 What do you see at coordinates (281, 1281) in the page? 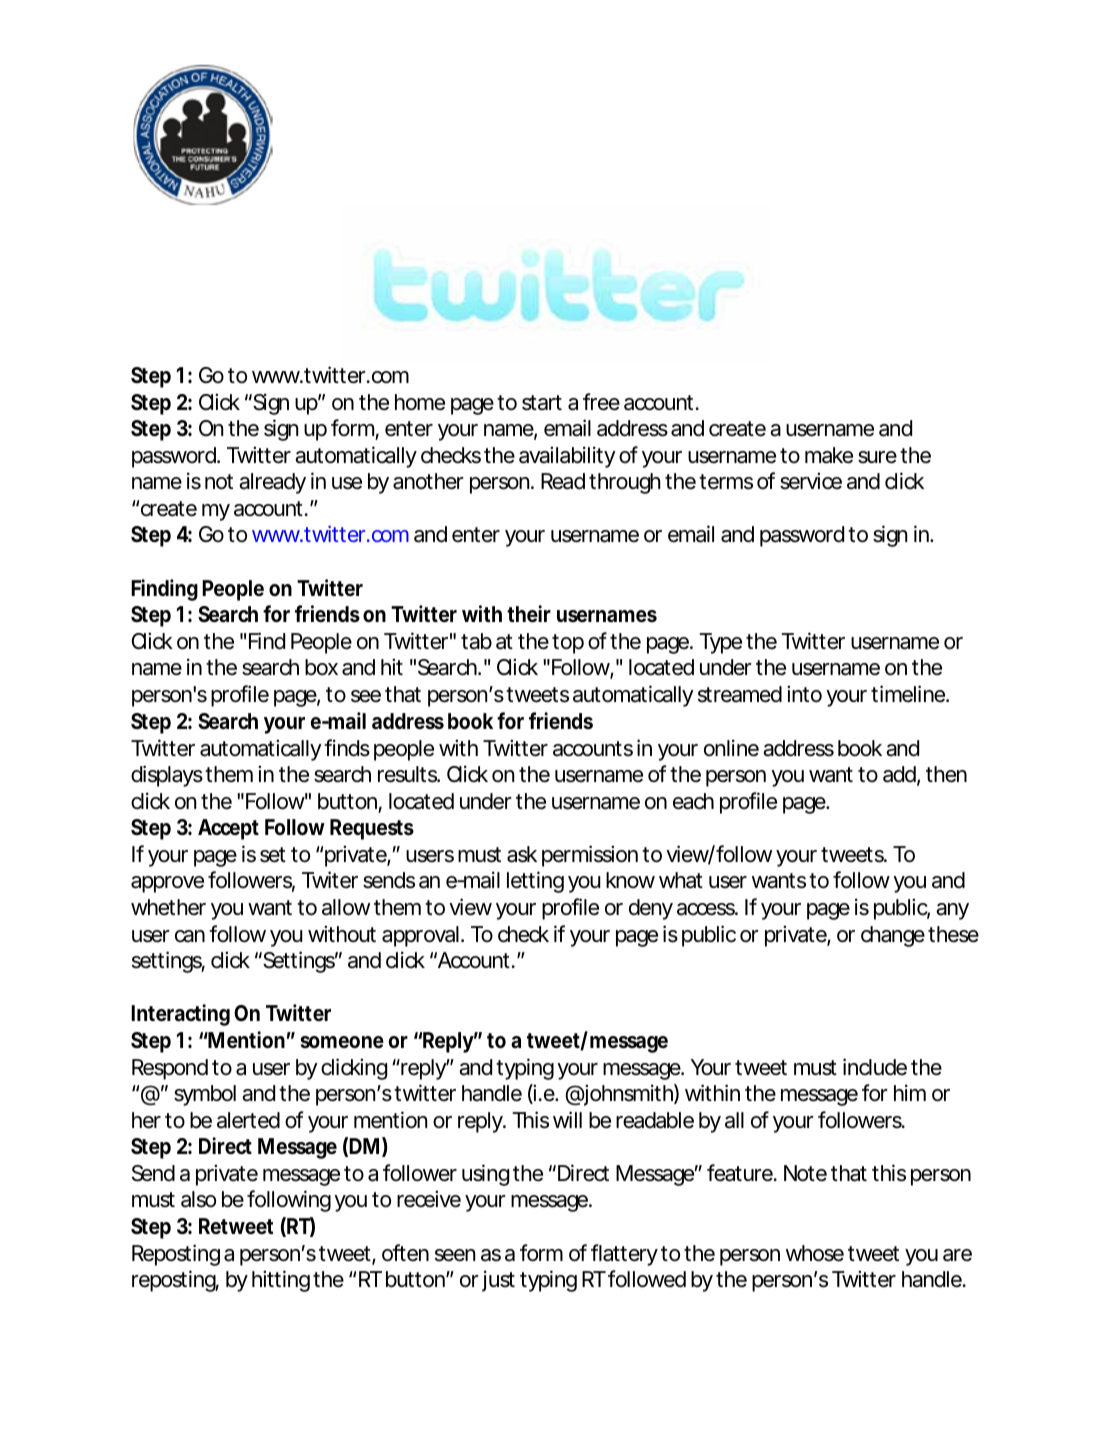
I see `hitting` at bounding box center [281, 1281].
